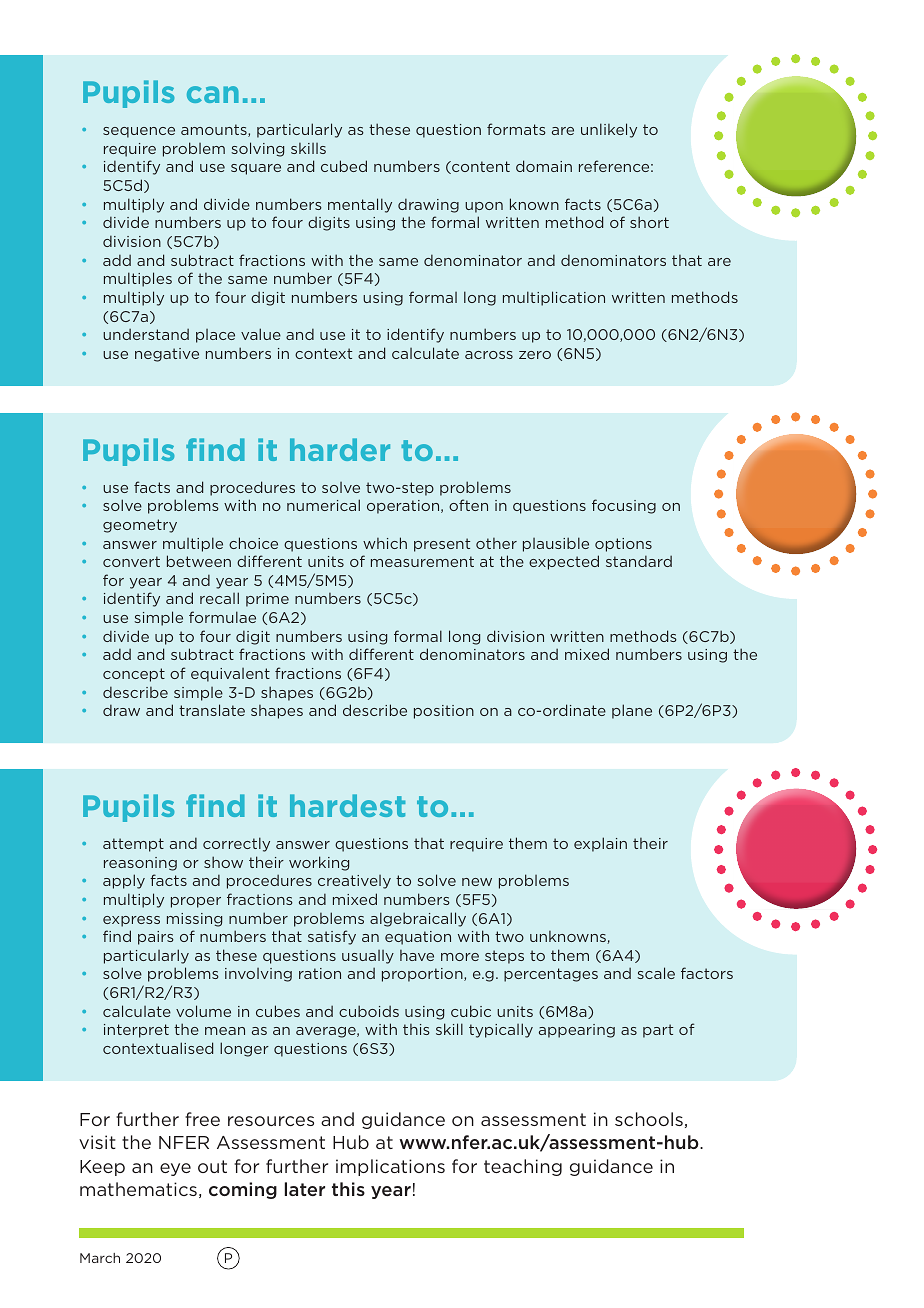 The width and height of the screenshot is (924, 1308). I want to click on concept, so click(134, 675).
